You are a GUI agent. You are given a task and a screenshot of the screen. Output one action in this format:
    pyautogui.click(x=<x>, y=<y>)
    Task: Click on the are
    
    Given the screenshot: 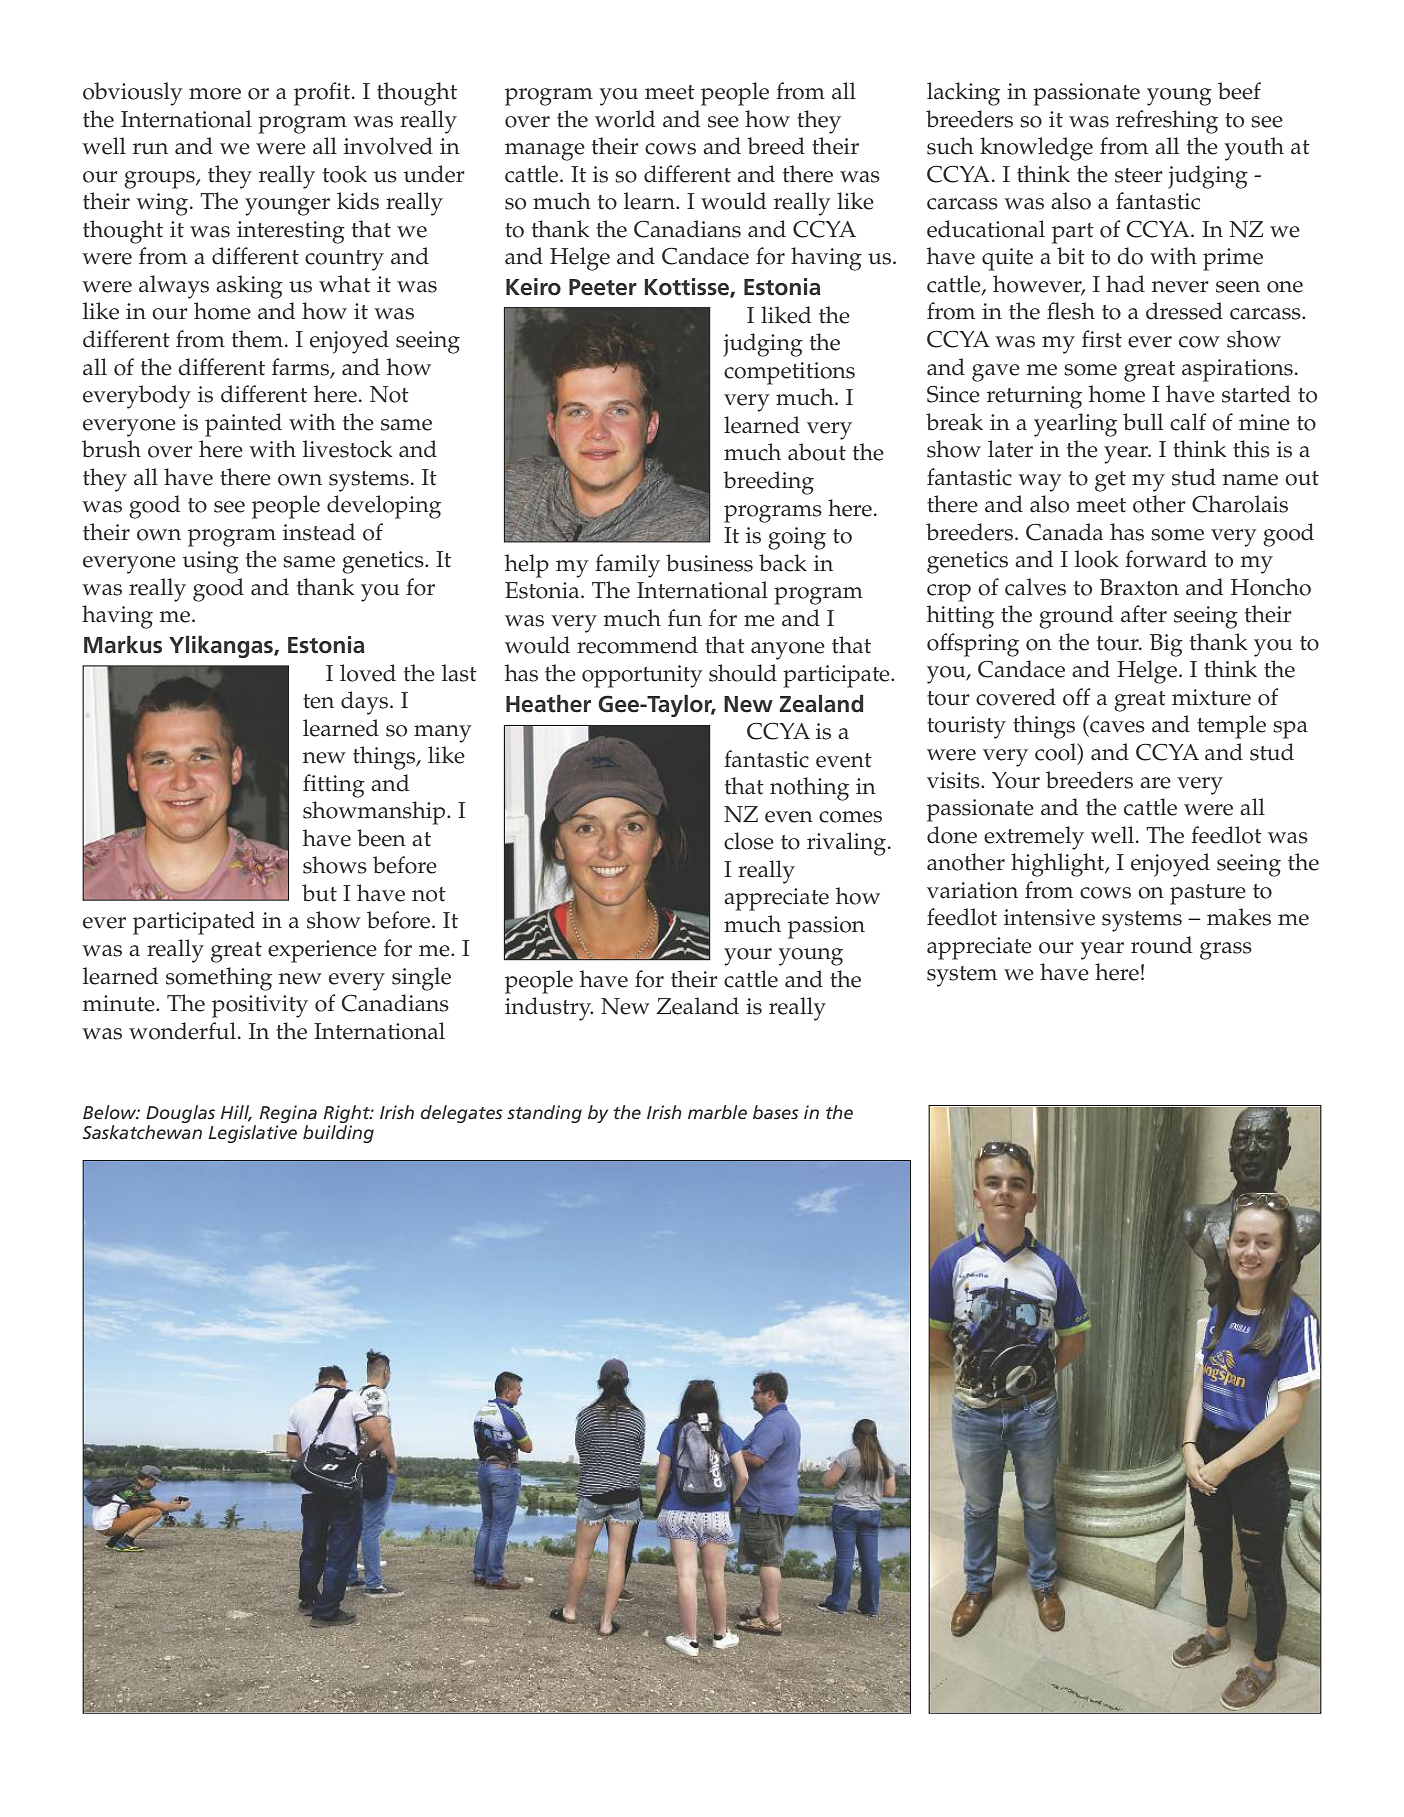 What is the action you would take?
    pyautogui.click(x=1155, y=783)
